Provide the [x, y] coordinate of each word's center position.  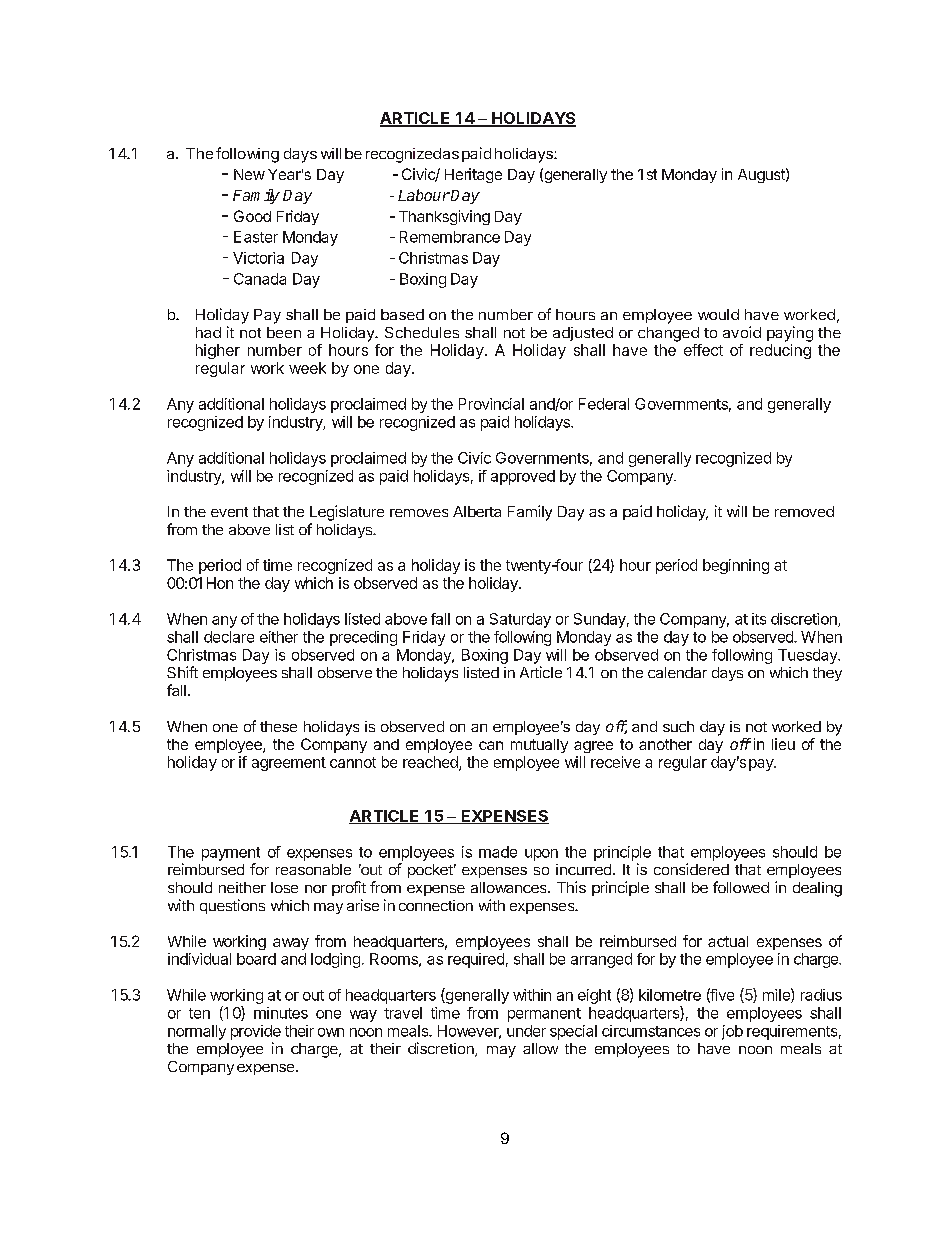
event [229, 512]
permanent [544, 1015]
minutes [281, 1013]
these [278, 726]
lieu [783, 744]
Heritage [473, 175]
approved [523, 477]
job [732, 1032]
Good [252, 216]
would [718, 314]
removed [804, 511]
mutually [539, 746]
